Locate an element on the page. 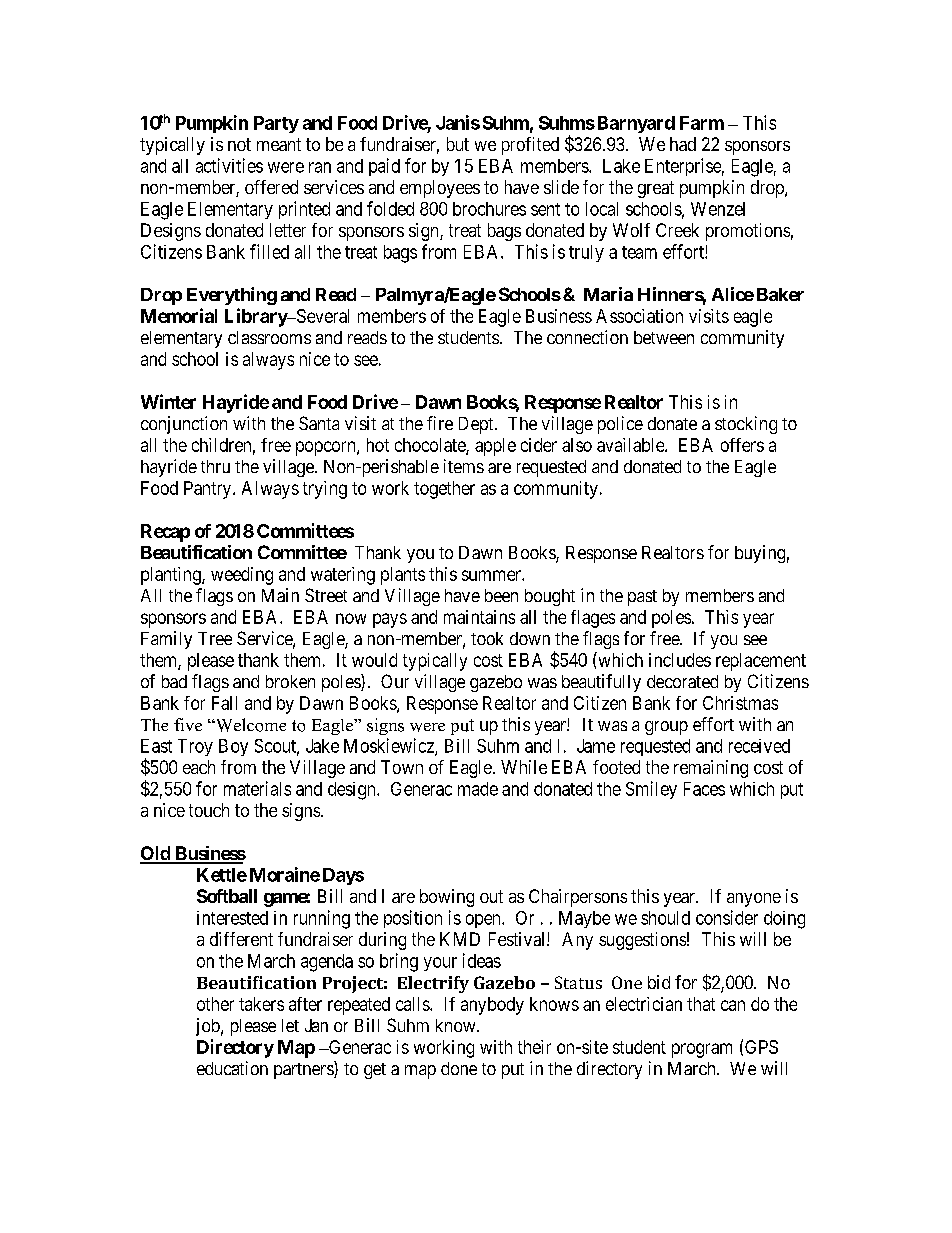 The image size is (952, 1233). but is located at coordinates (458, 144).
